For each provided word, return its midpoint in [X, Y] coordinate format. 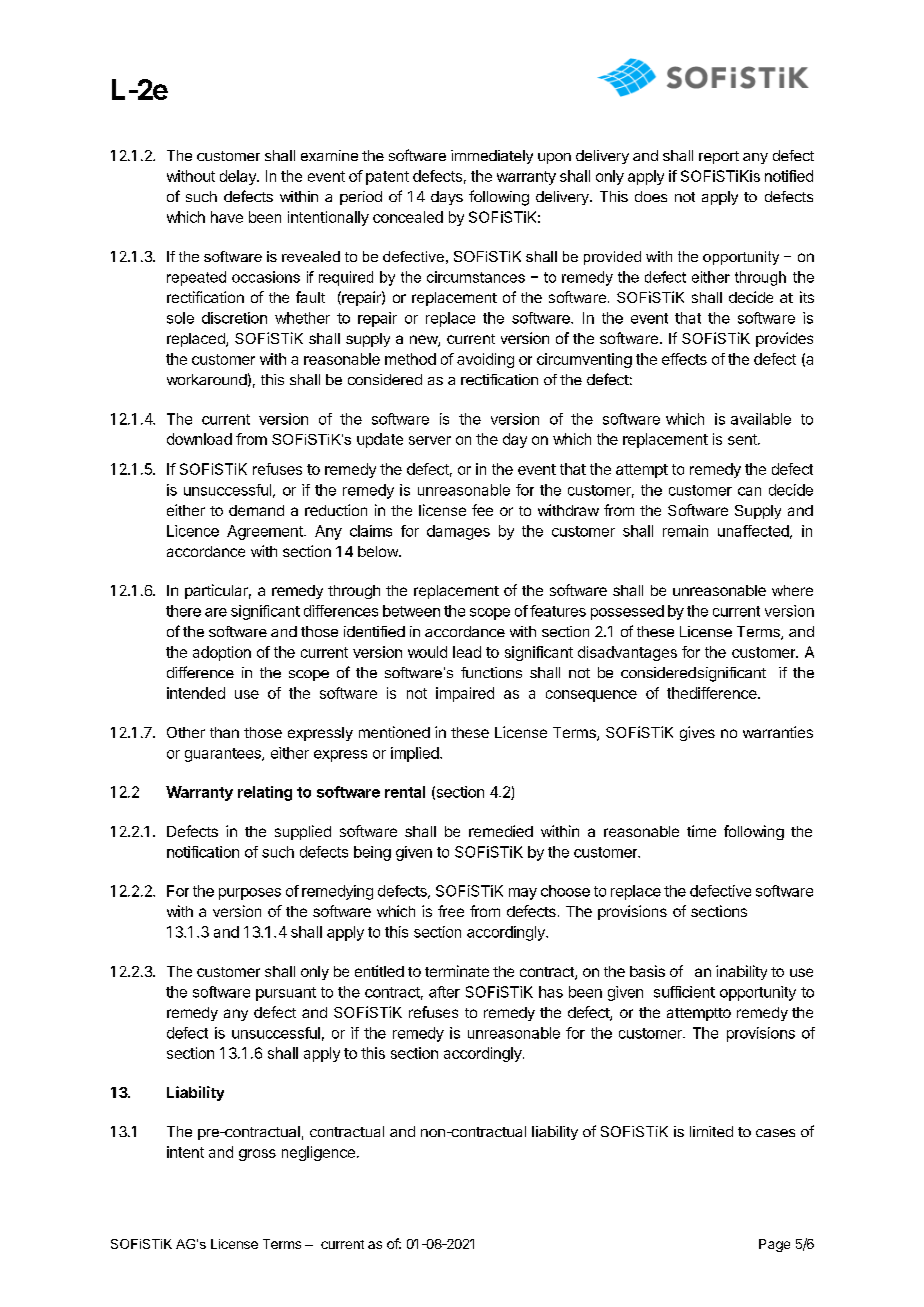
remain [685, 531]
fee [482, 510]
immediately [492, 157]
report [719, 157]
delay [239, 177]
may [523, 894]
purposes [250, 894]
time [701, 831]
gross [257, 1155]
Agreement [266, 532]
